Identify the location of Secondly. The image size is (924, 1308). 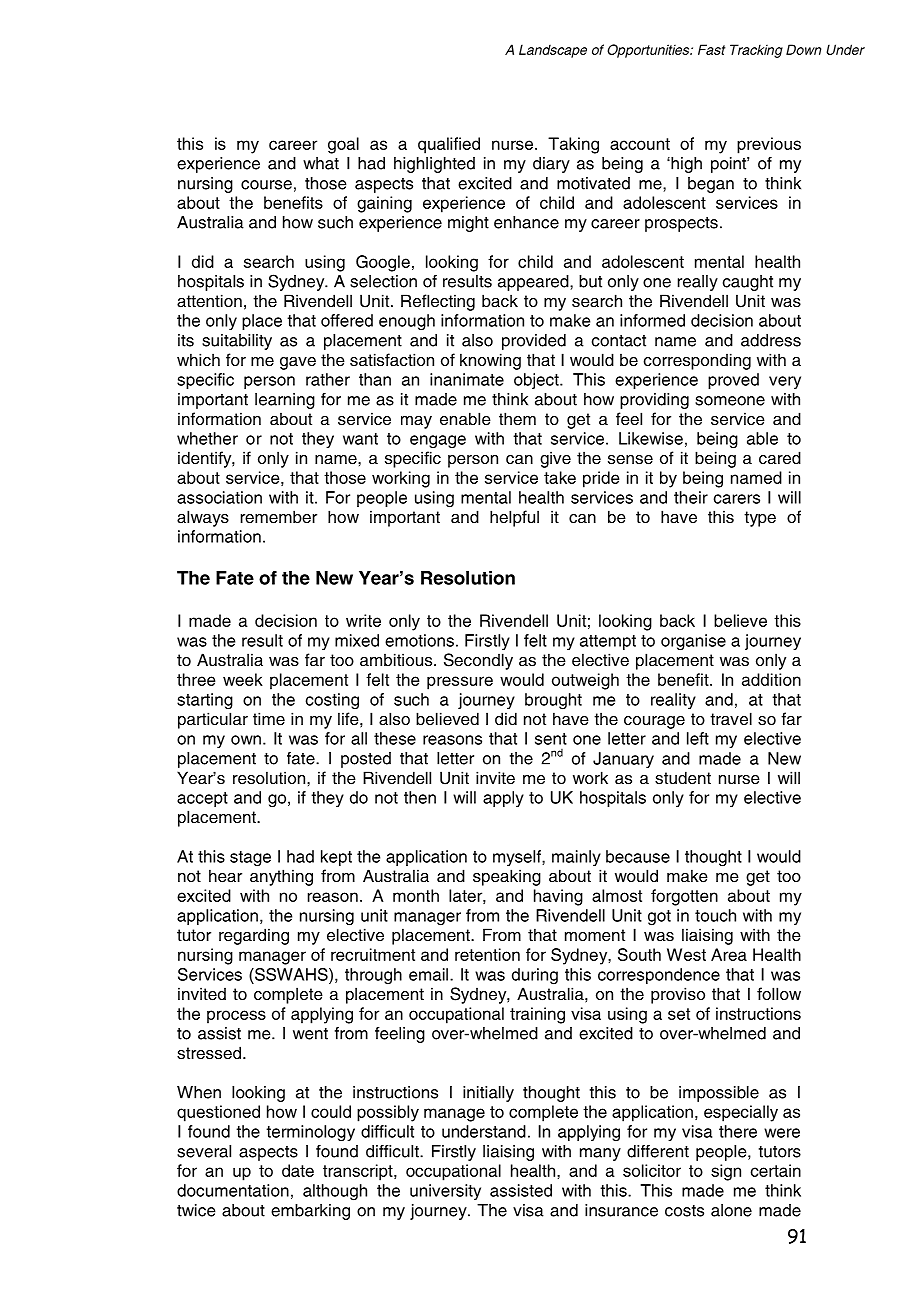
(478, 661).
